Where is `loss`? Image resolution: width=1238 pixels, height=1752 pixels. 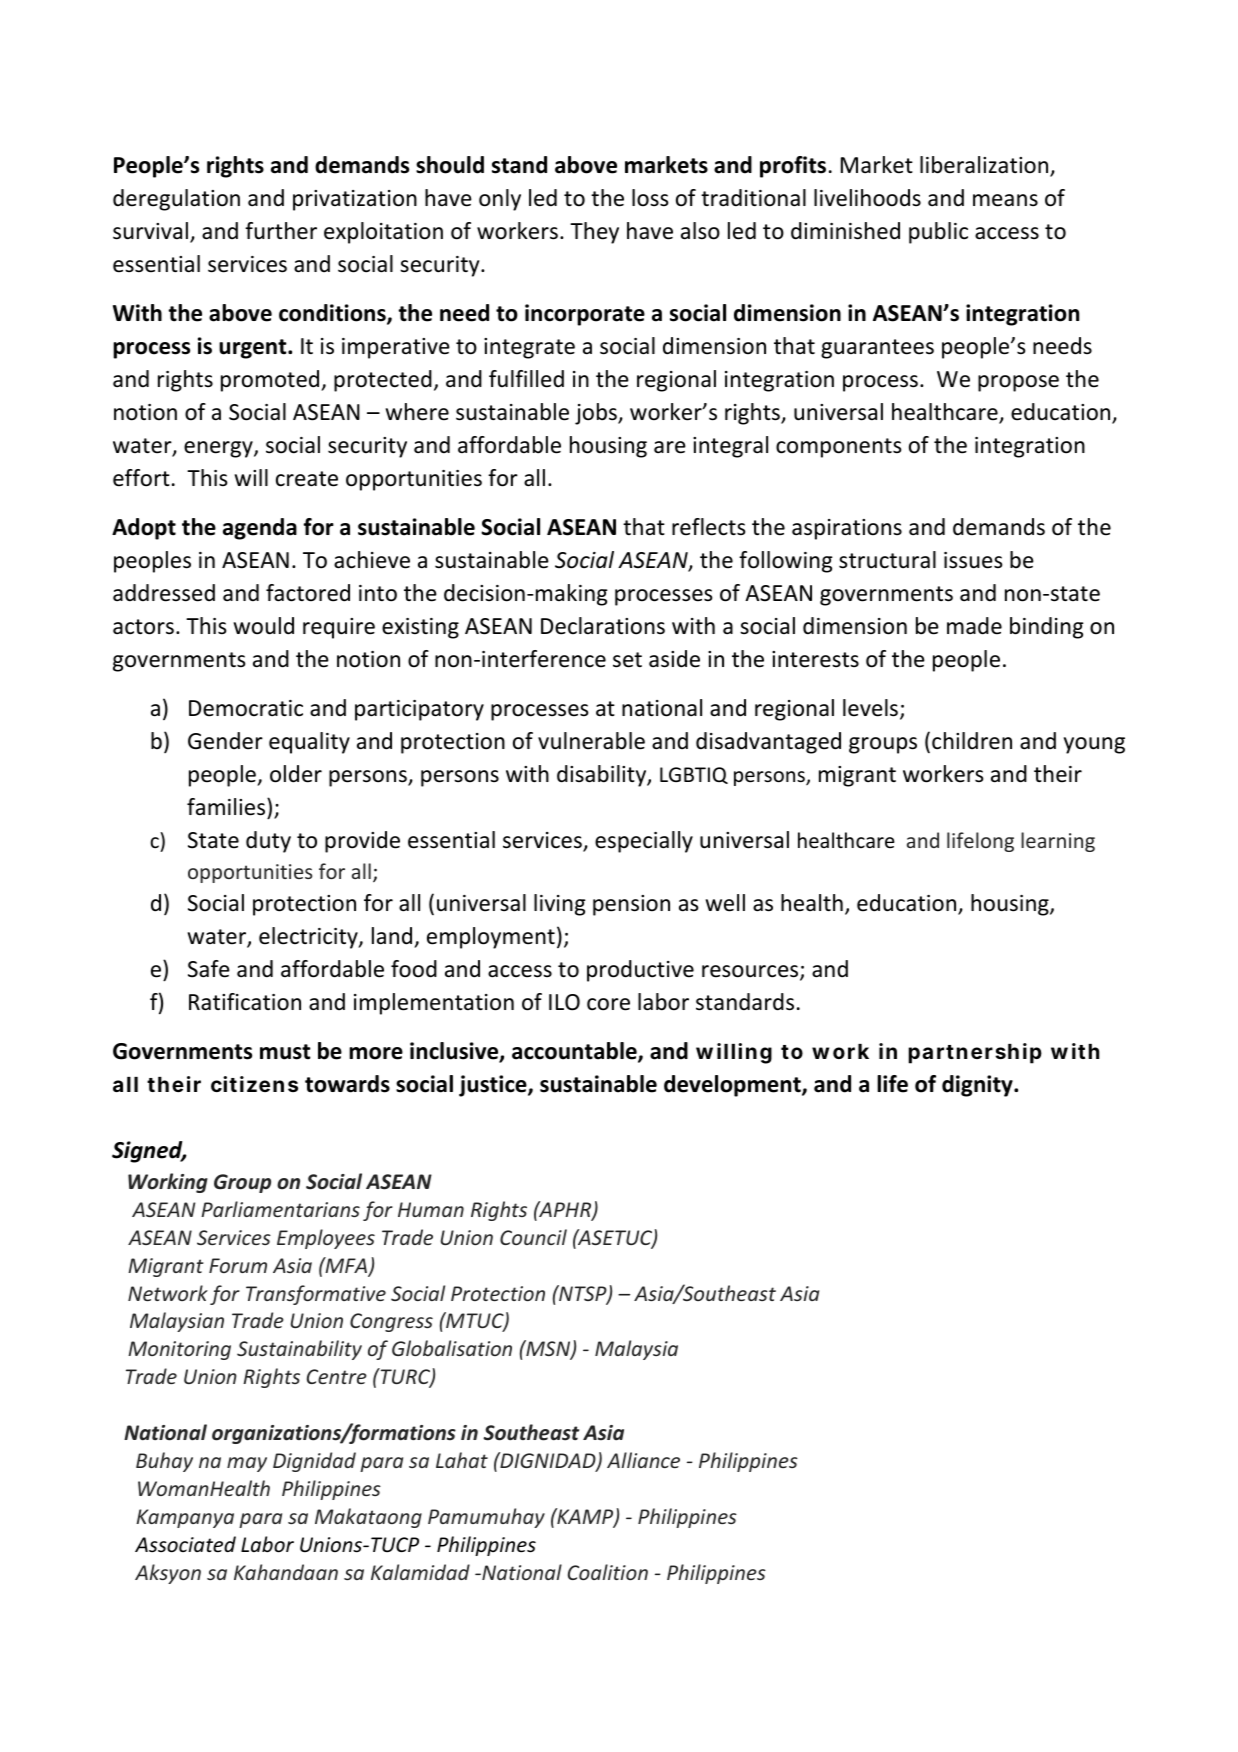
loss is located at coordinates (650, 198).
